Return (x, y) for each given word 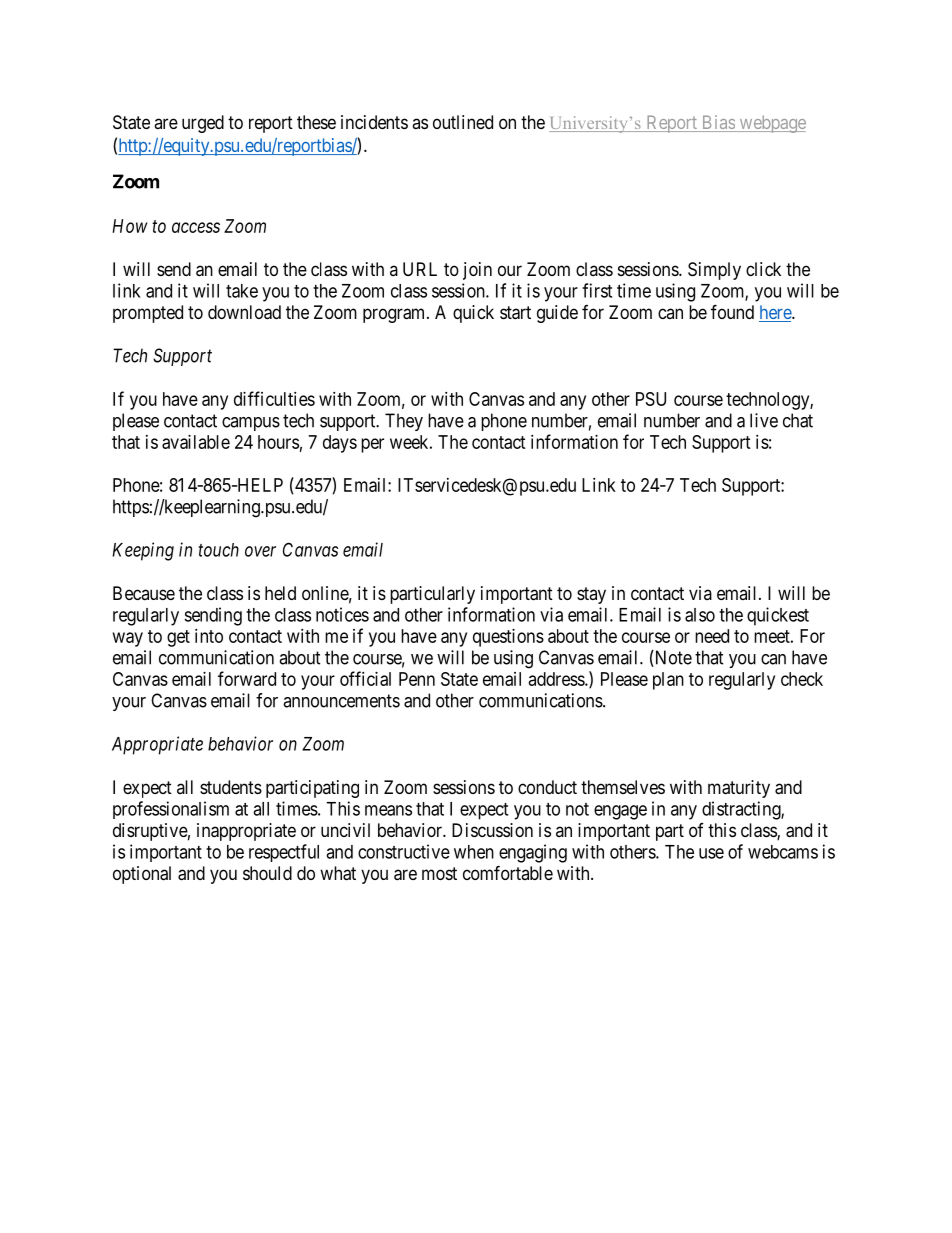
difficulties (274, 398)
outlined (463, 122)
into (209, 636)
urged (203, 124)
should (267, 873)
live (764, 420)
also (700, 615)
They (404, 422)
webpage (771, 124)
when (474, 852)
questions (508, 638)
